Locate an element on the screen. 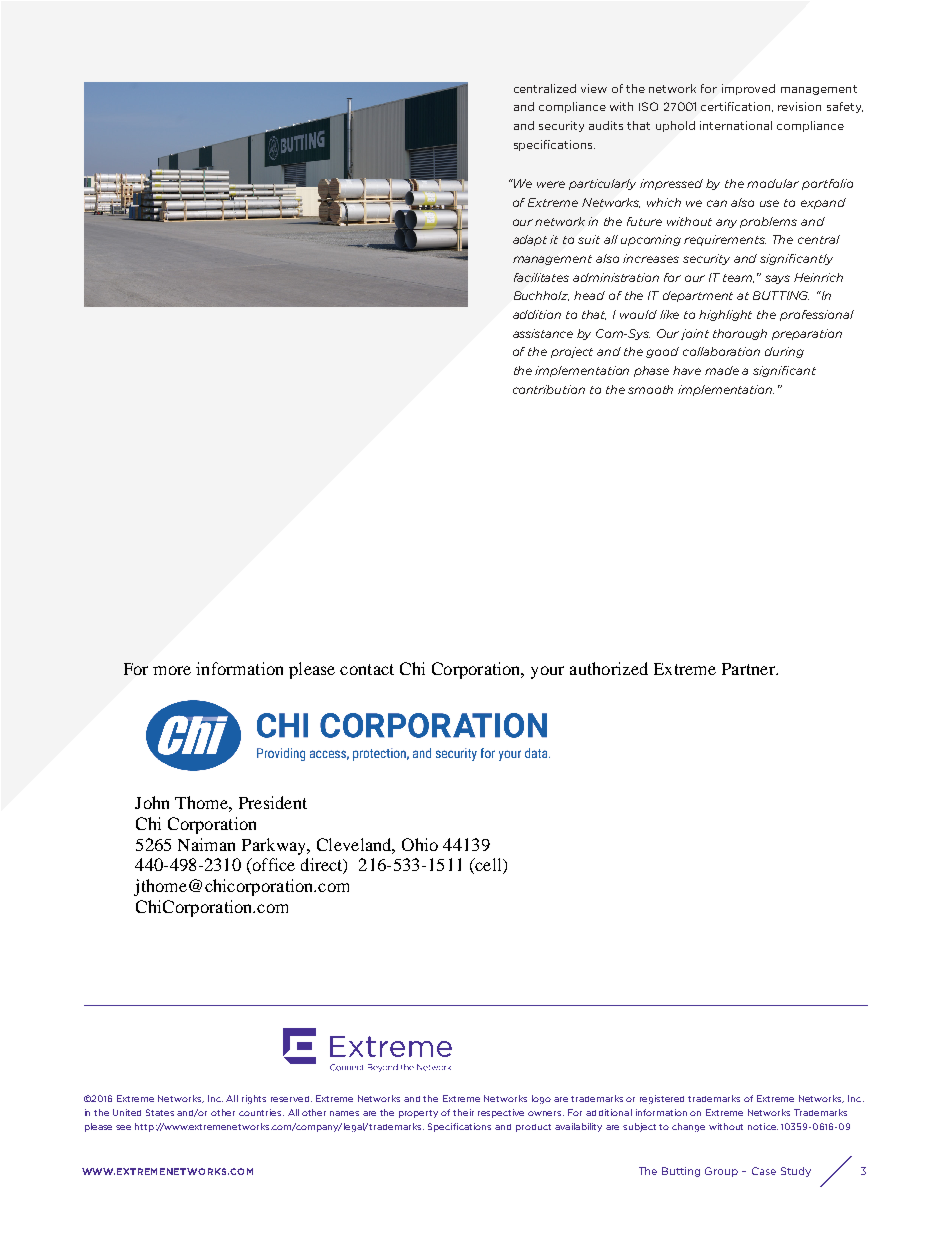 This screenshot has height=1233, width=952. your is located at coordinates (547, 672).
